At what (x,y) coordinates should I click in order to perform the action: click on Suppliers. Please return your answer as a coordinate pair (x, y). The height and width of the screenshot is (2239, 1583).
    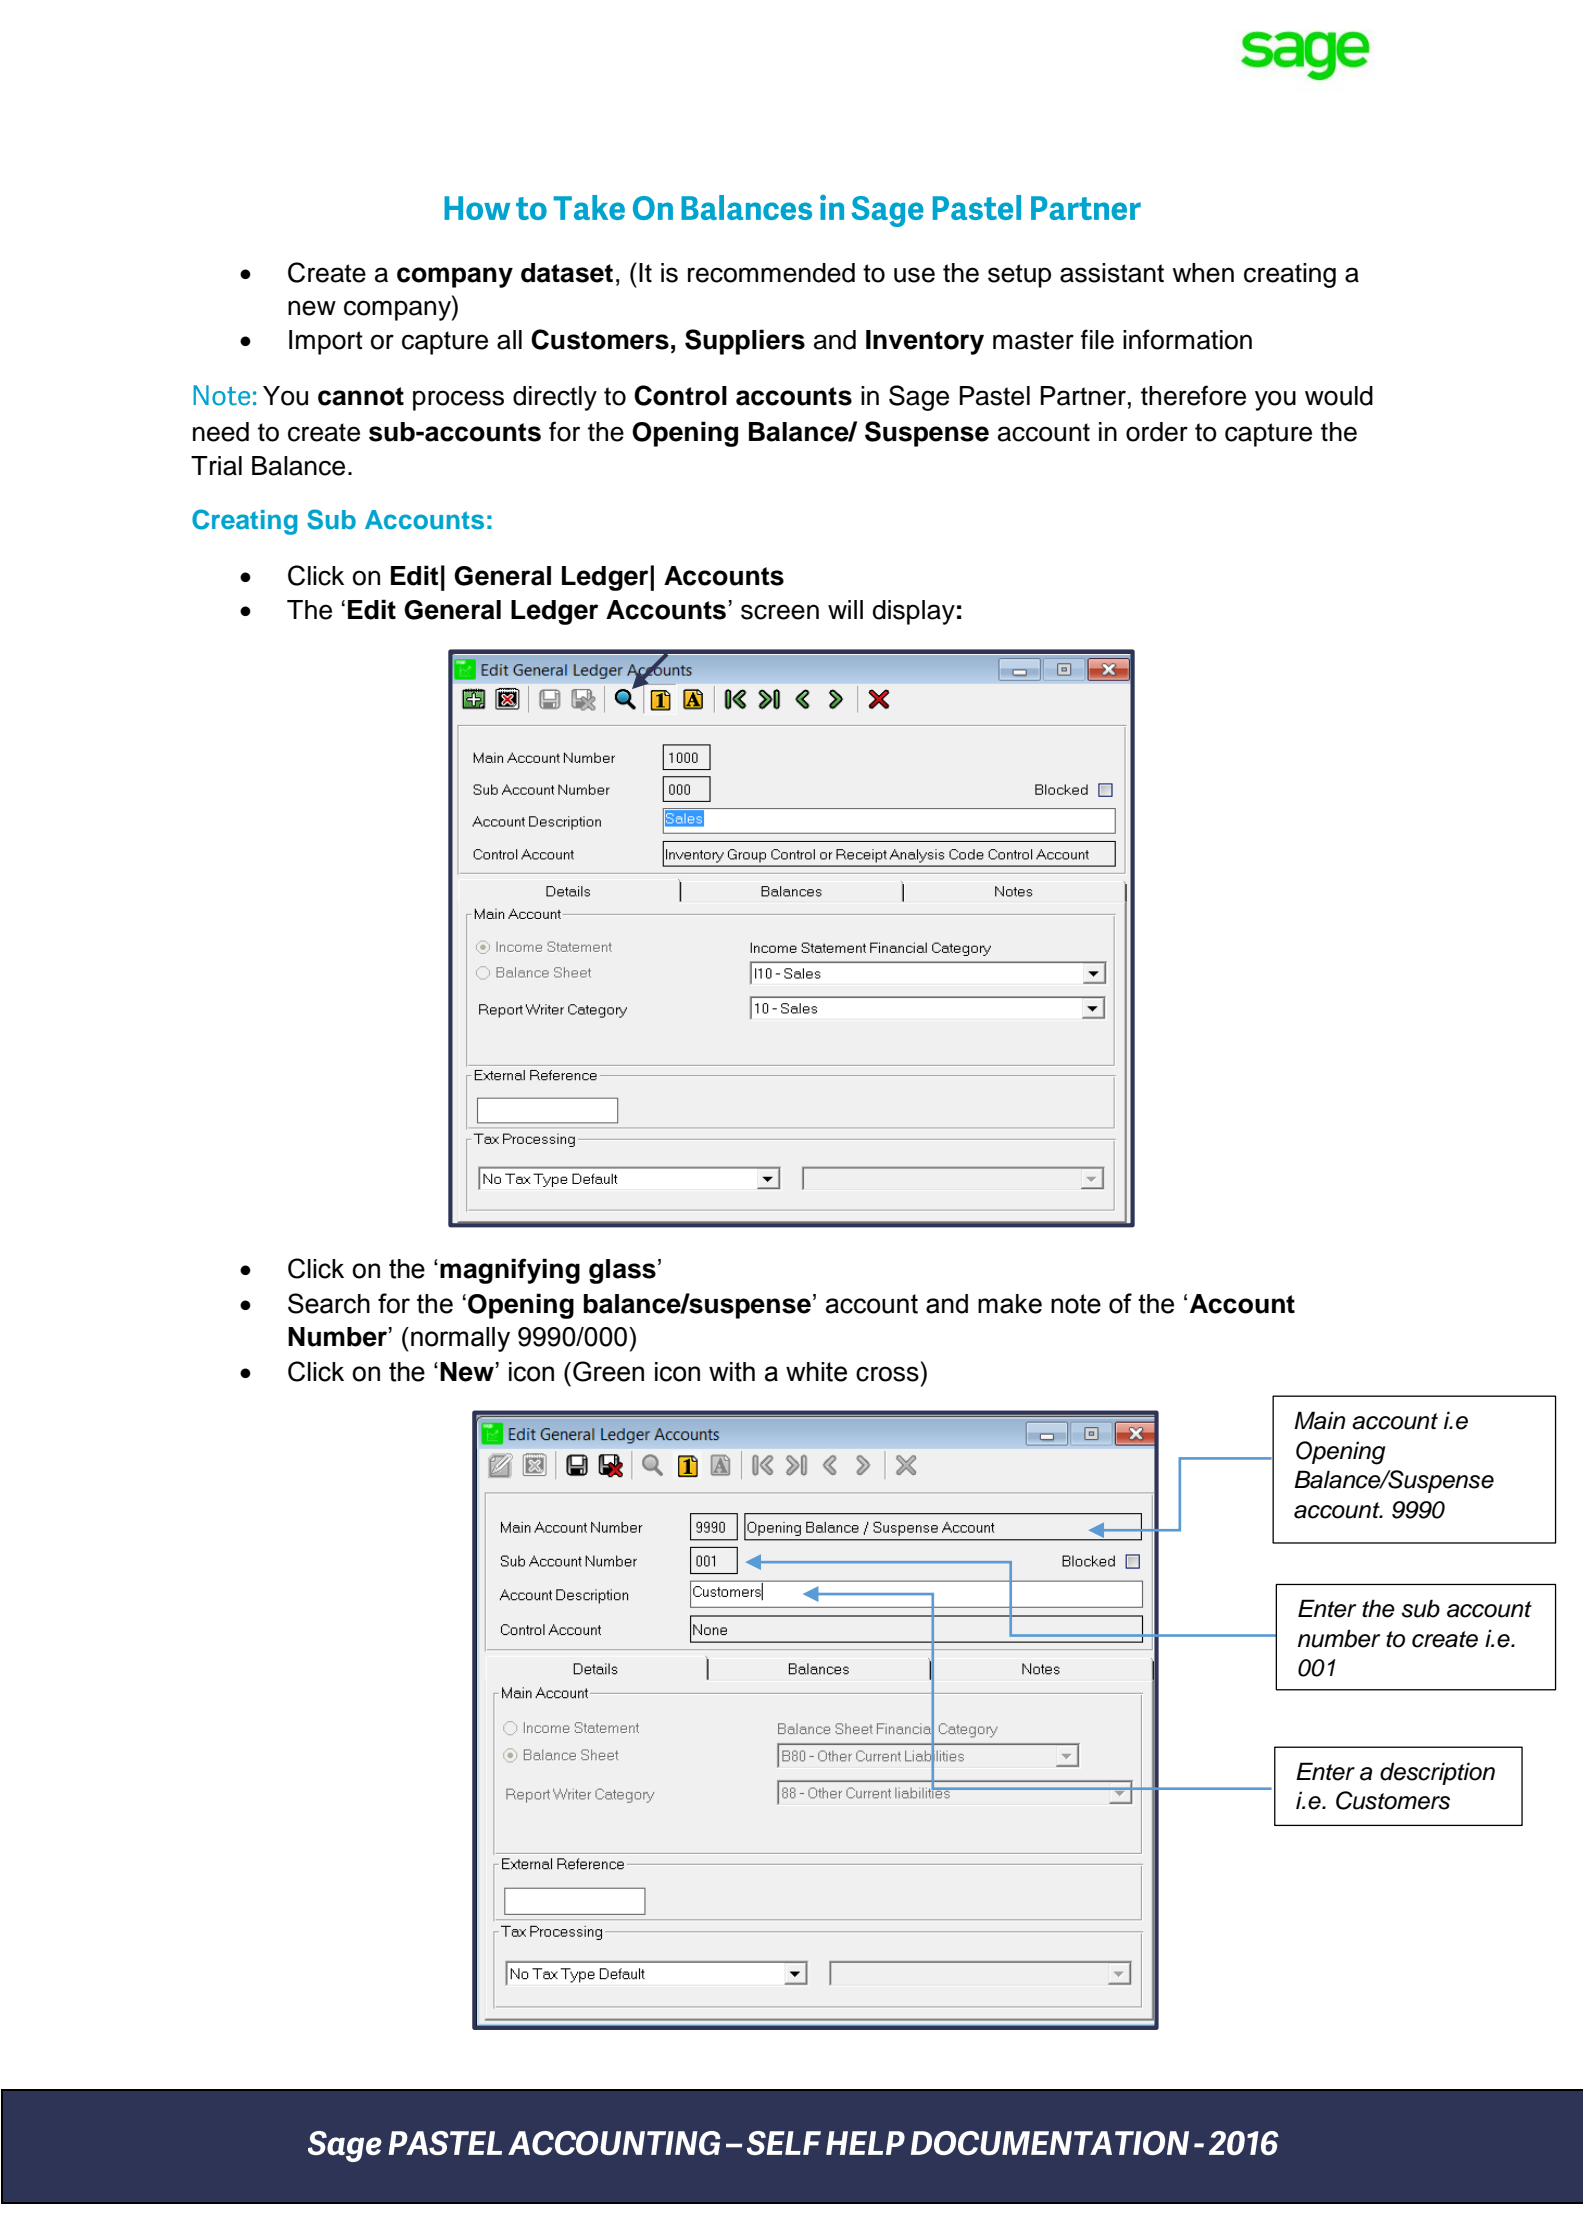
    Looking at the image, I should click on (745, 342).
